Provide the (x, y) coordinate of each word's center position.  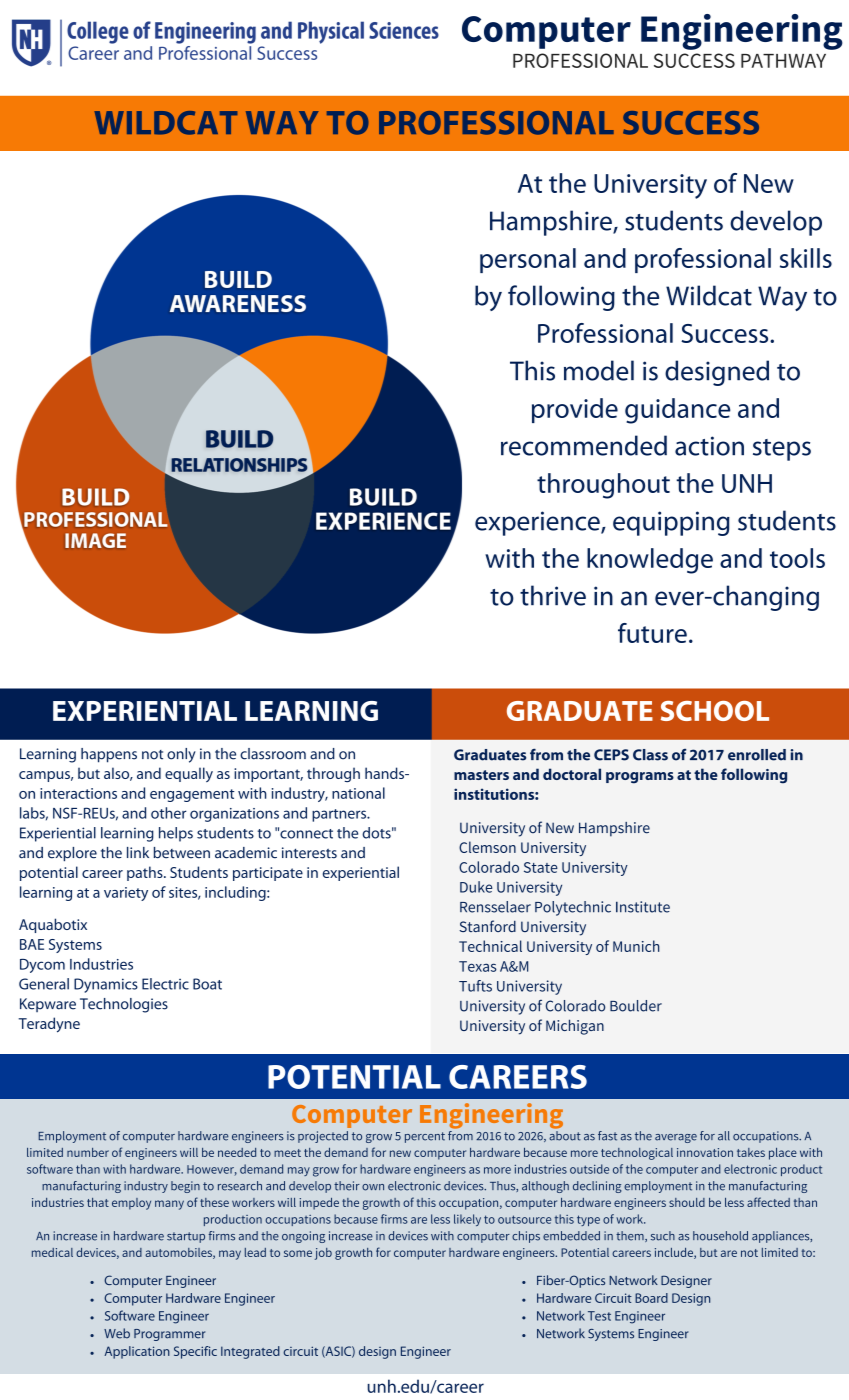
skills (806, 258)
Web (117, 1333)
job (323, 1254)
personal (528, 260)
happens (109, 755)
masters (481, 775)
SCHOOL (715, 711)
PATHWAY (783, 61)
